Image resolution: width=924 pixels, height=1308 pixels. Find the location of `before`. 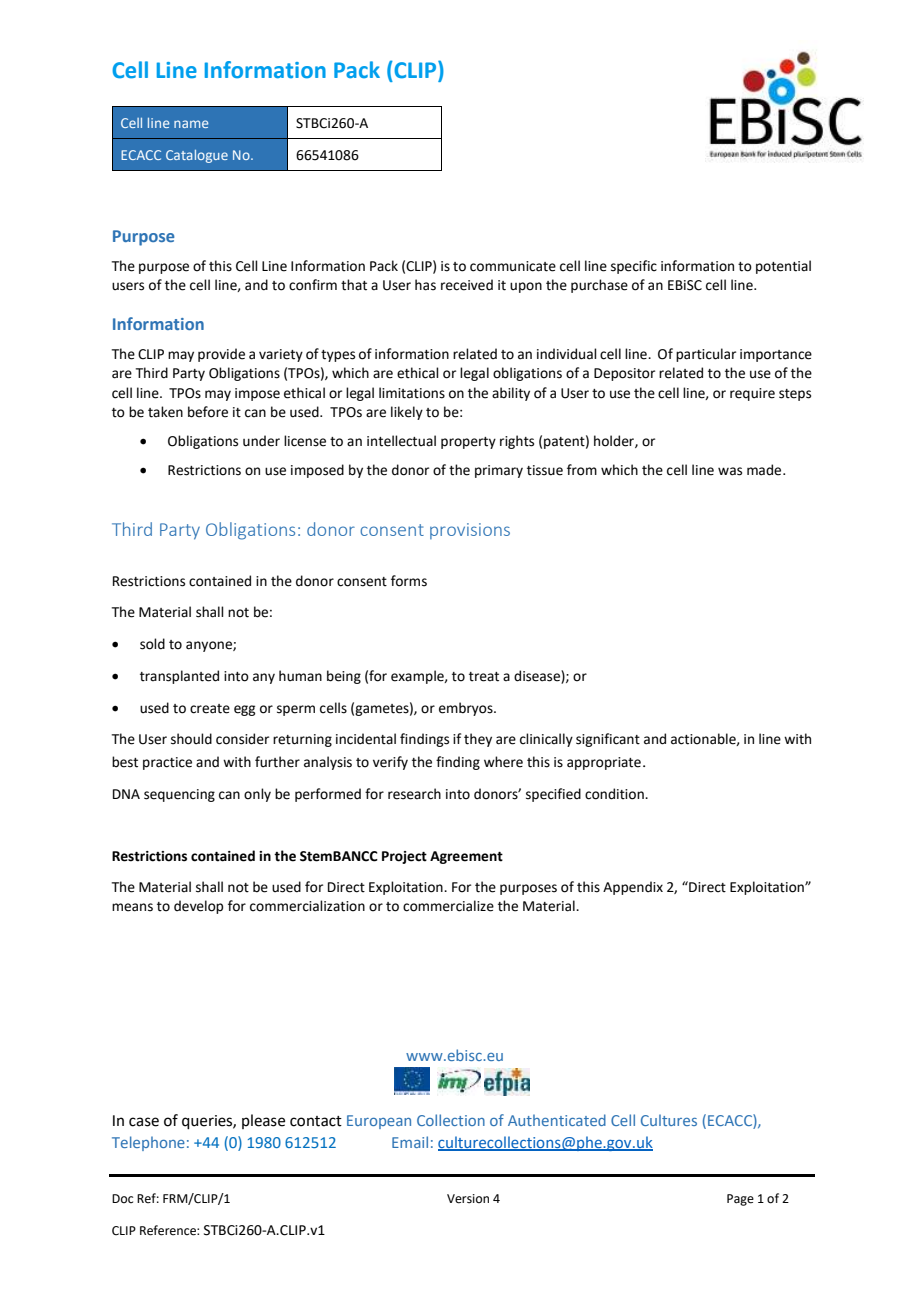

before is located at coordinates (208, 412).
